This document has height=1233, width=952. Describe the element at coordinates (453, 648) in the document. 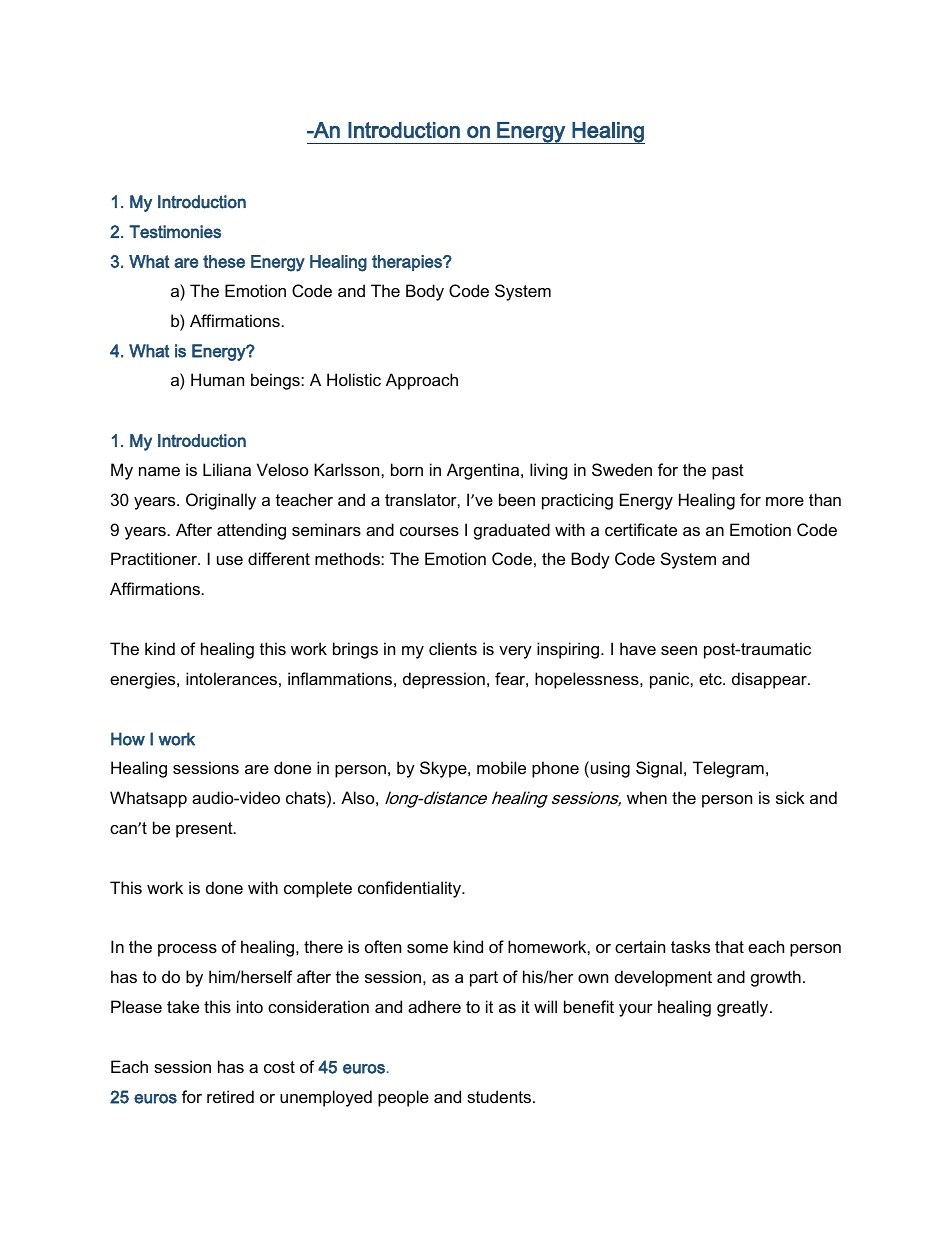

I see `clients` at that location.
